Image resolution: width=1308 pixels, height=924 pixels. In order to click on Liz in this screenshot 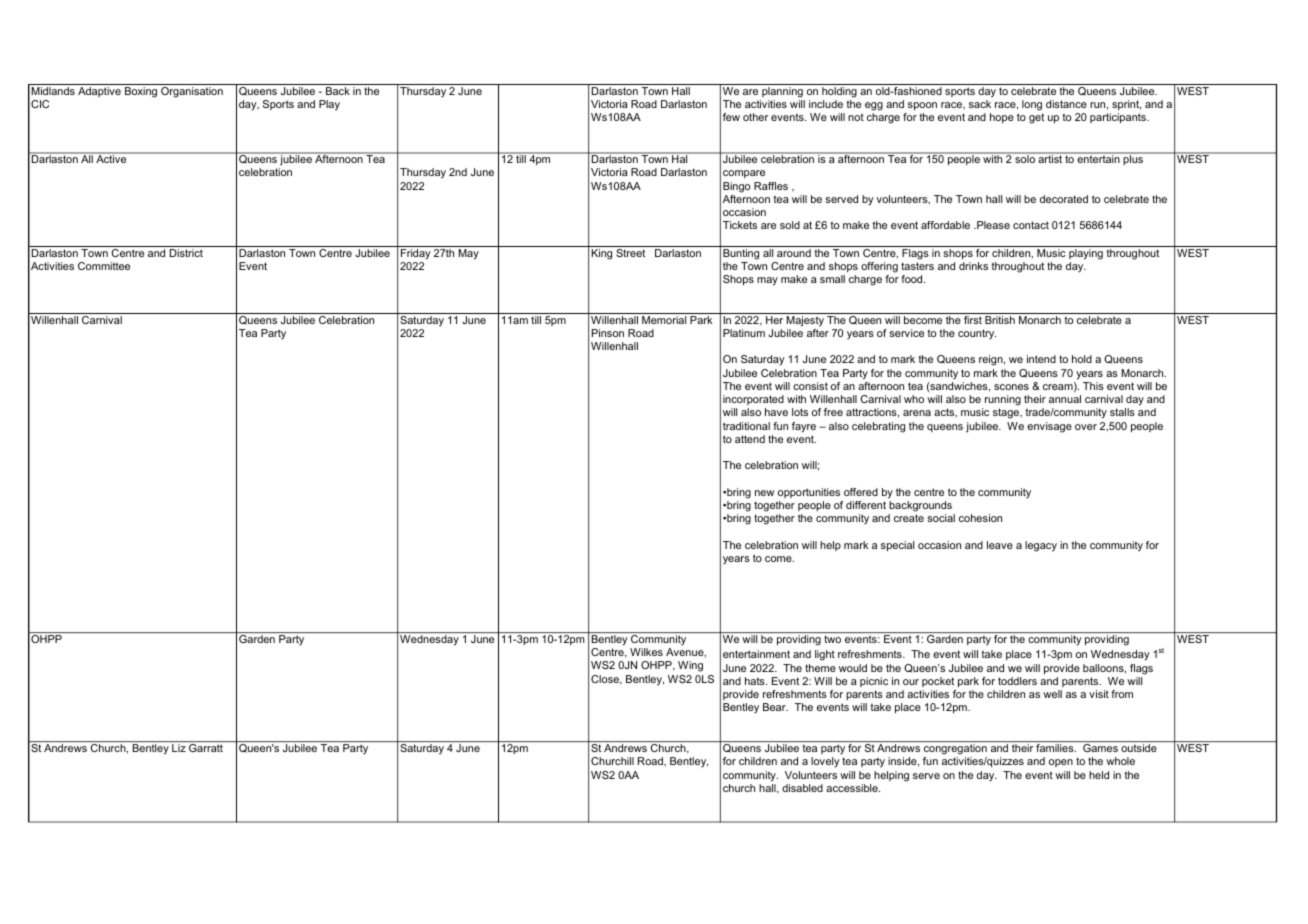, I will do `click(179, 748)`.
